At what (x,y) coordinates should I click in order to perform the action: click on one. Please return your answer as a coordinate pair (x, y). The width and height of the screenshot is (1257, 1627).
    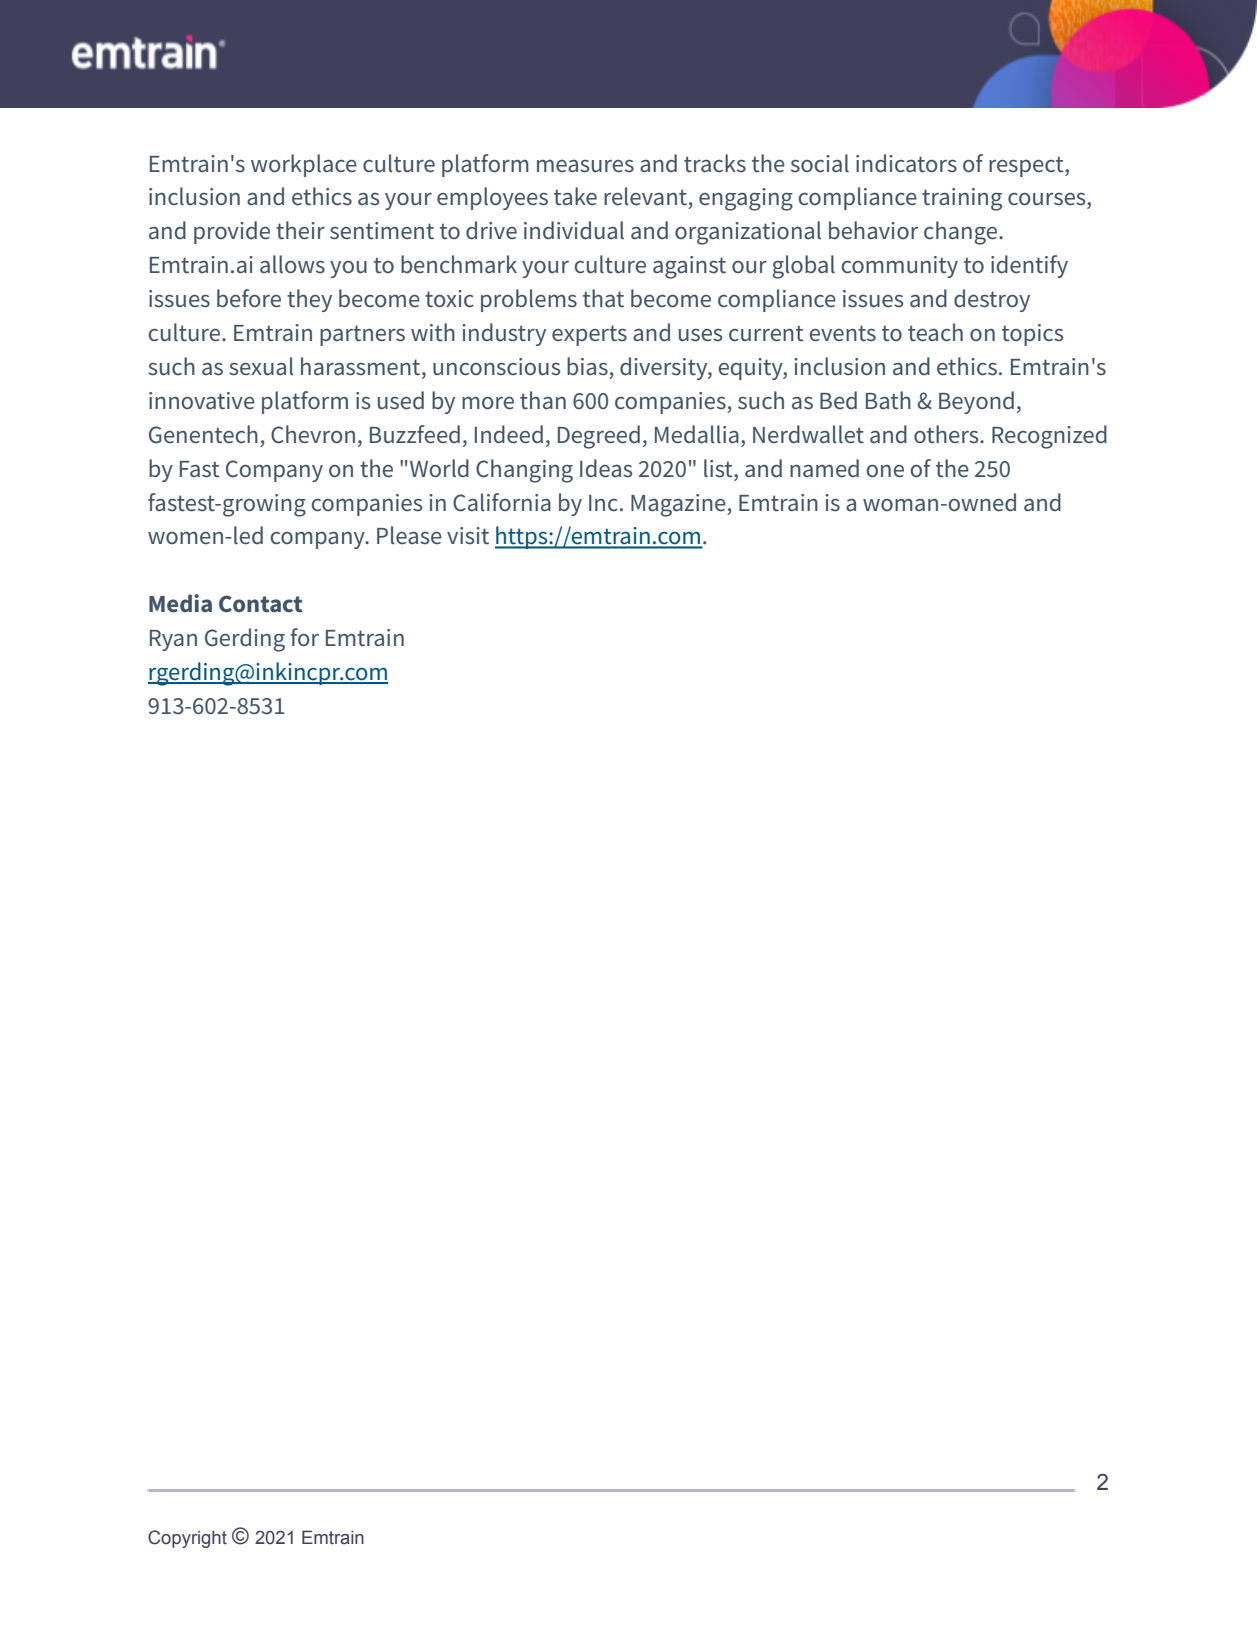
    Looking at the image, I should click on (885, 471).
